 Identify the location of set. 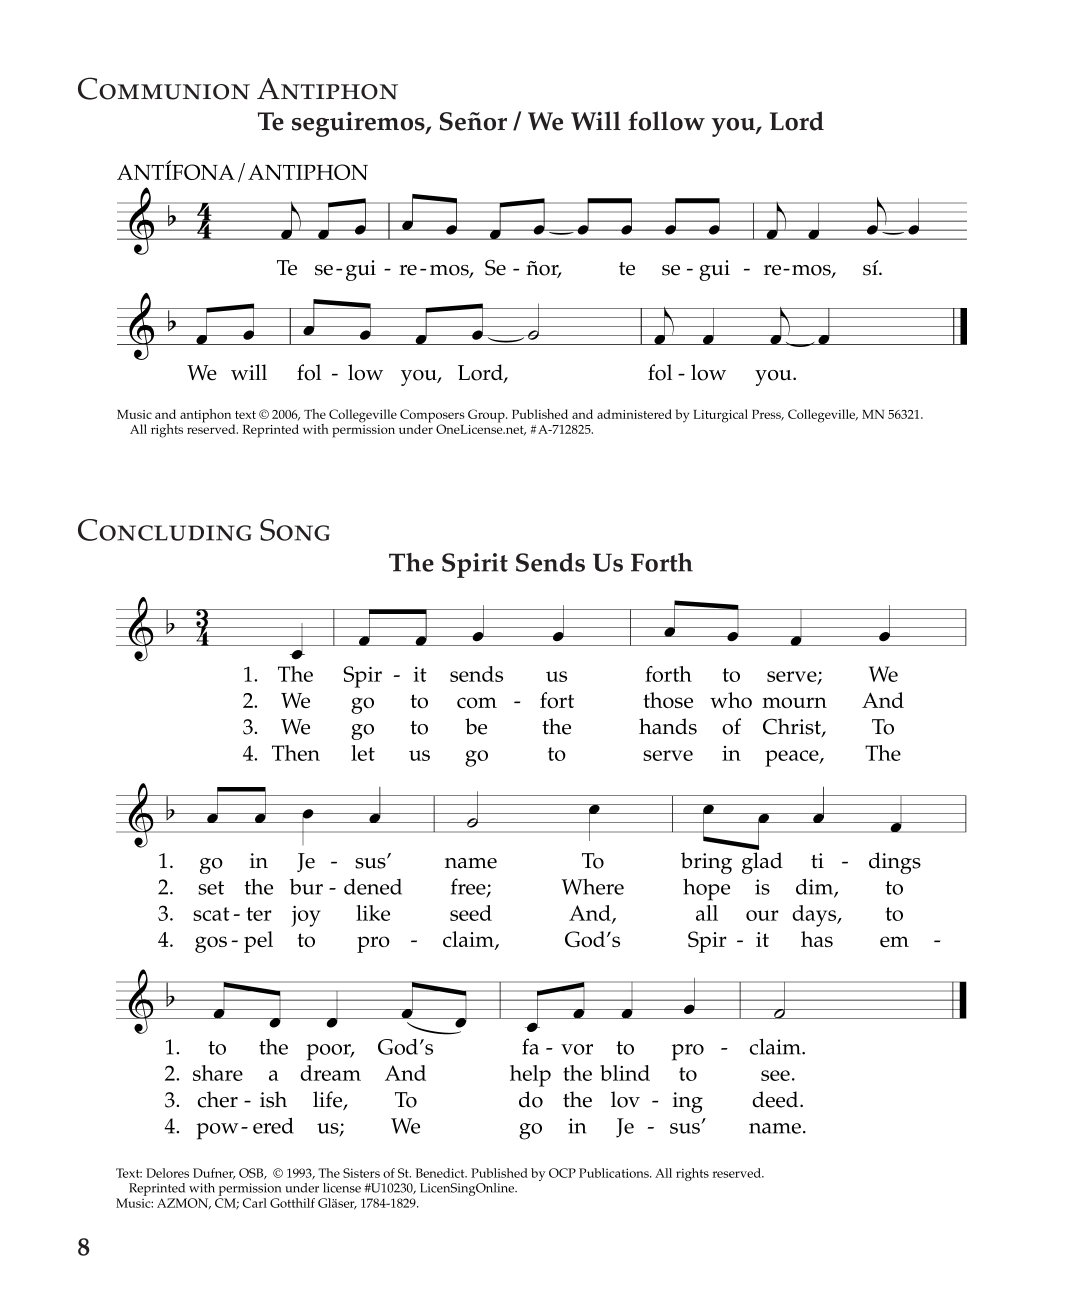
(211, 888).
